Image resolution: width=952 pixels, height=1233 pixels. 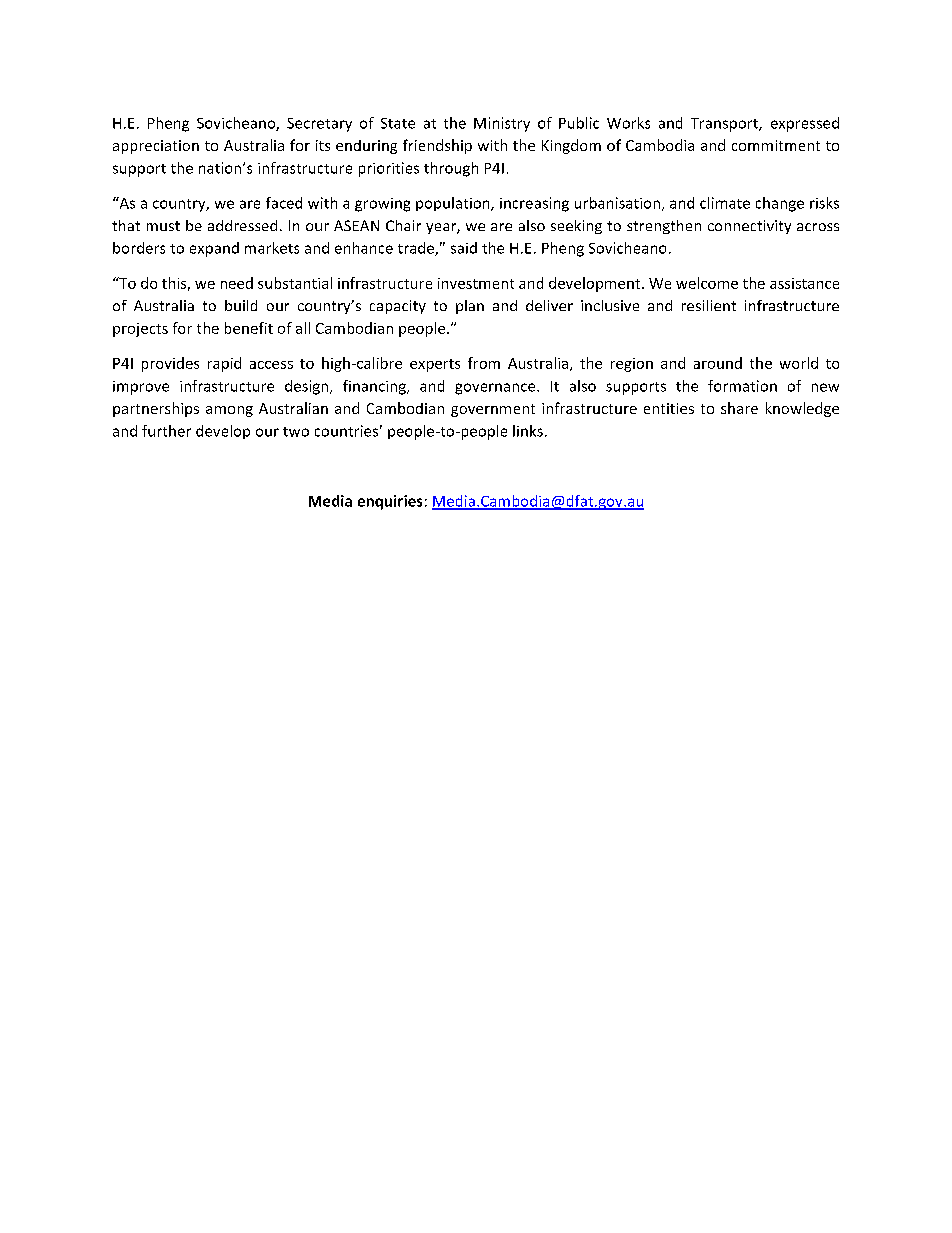 I want to click on links, so click(x=528, y=431).
